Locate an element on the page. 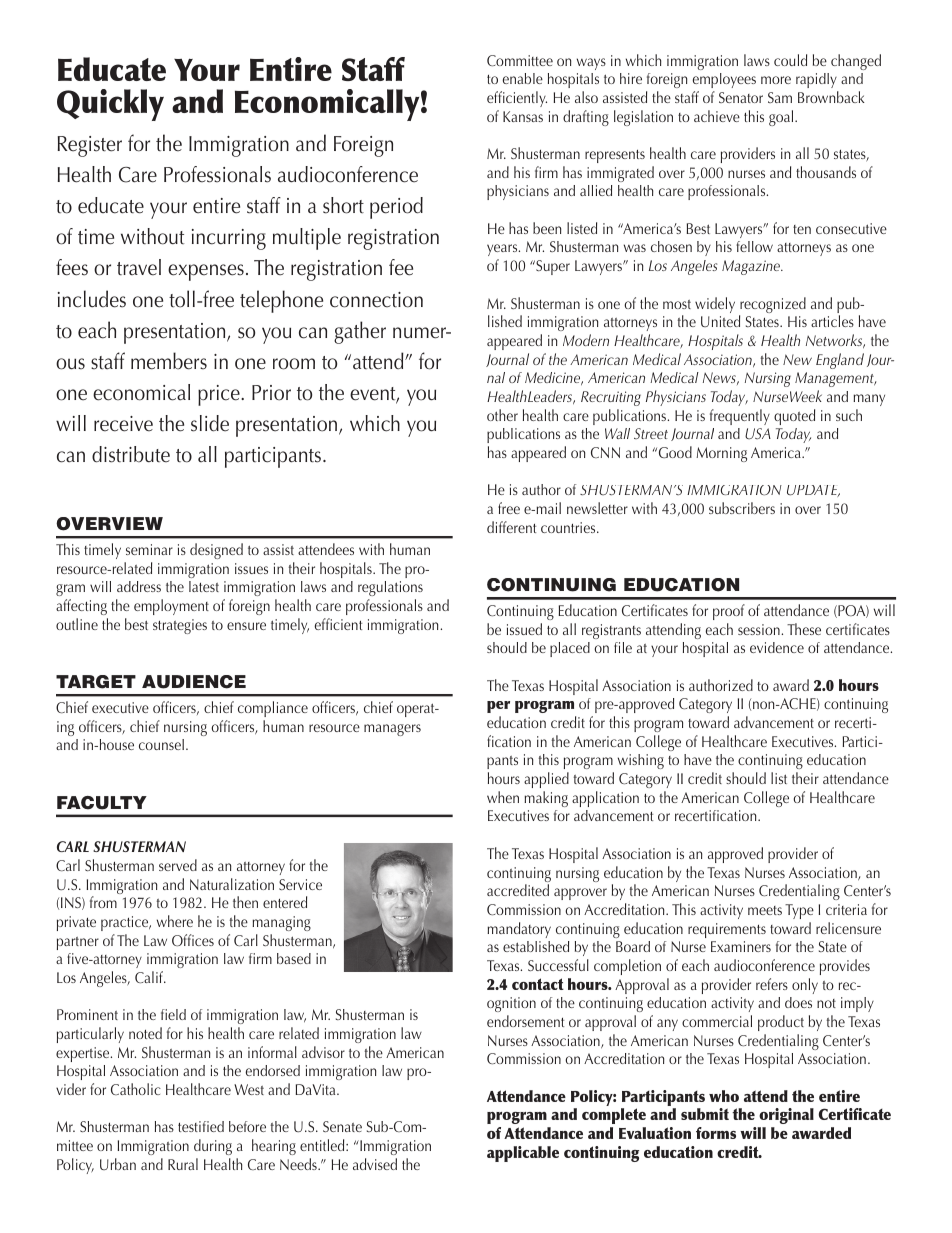  counsel is located at coordinates (161, 744).
